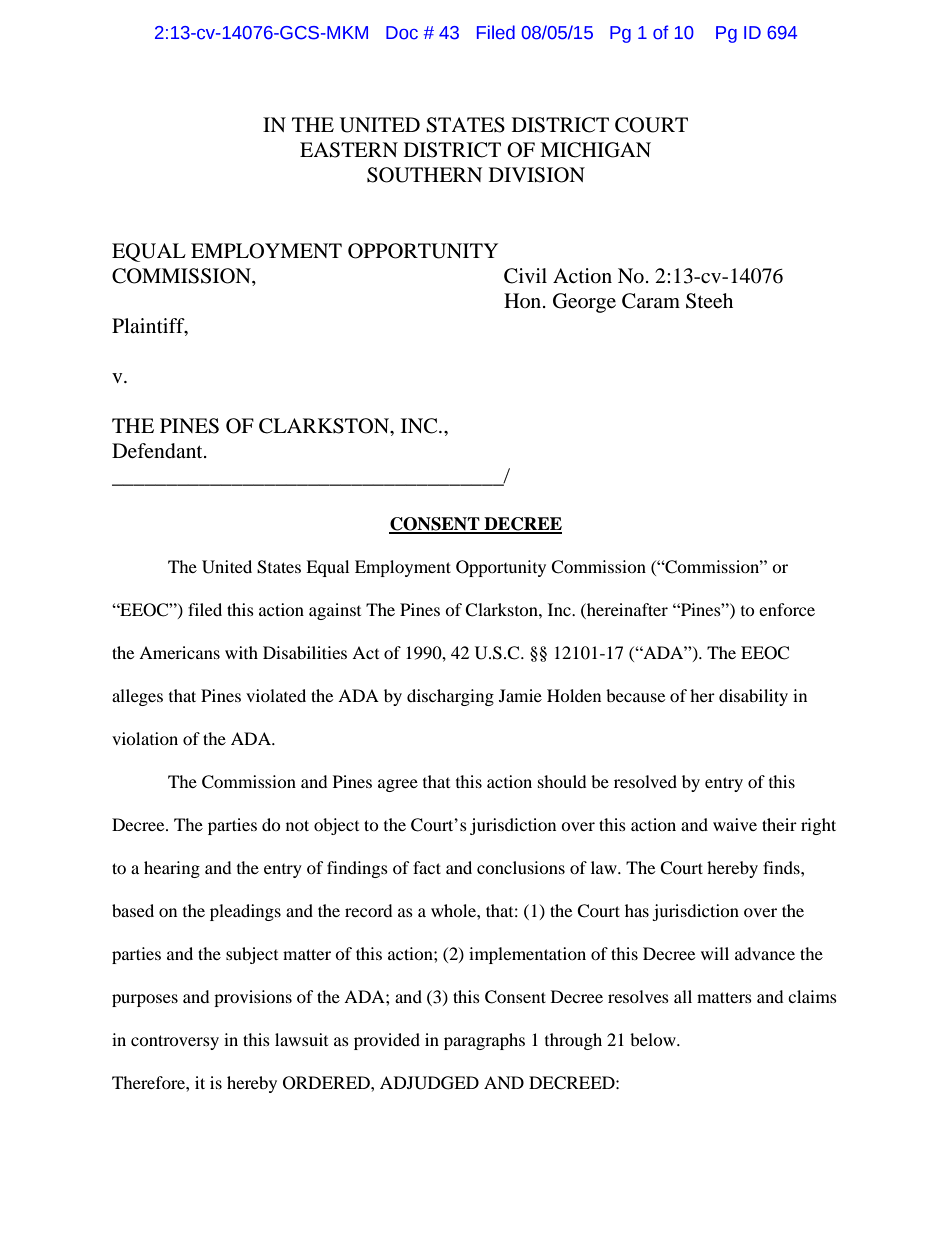  What do you see at coordinates (349, 150) in the screenshot?
I see `EASTERN` at bounding box center [349, 150].
